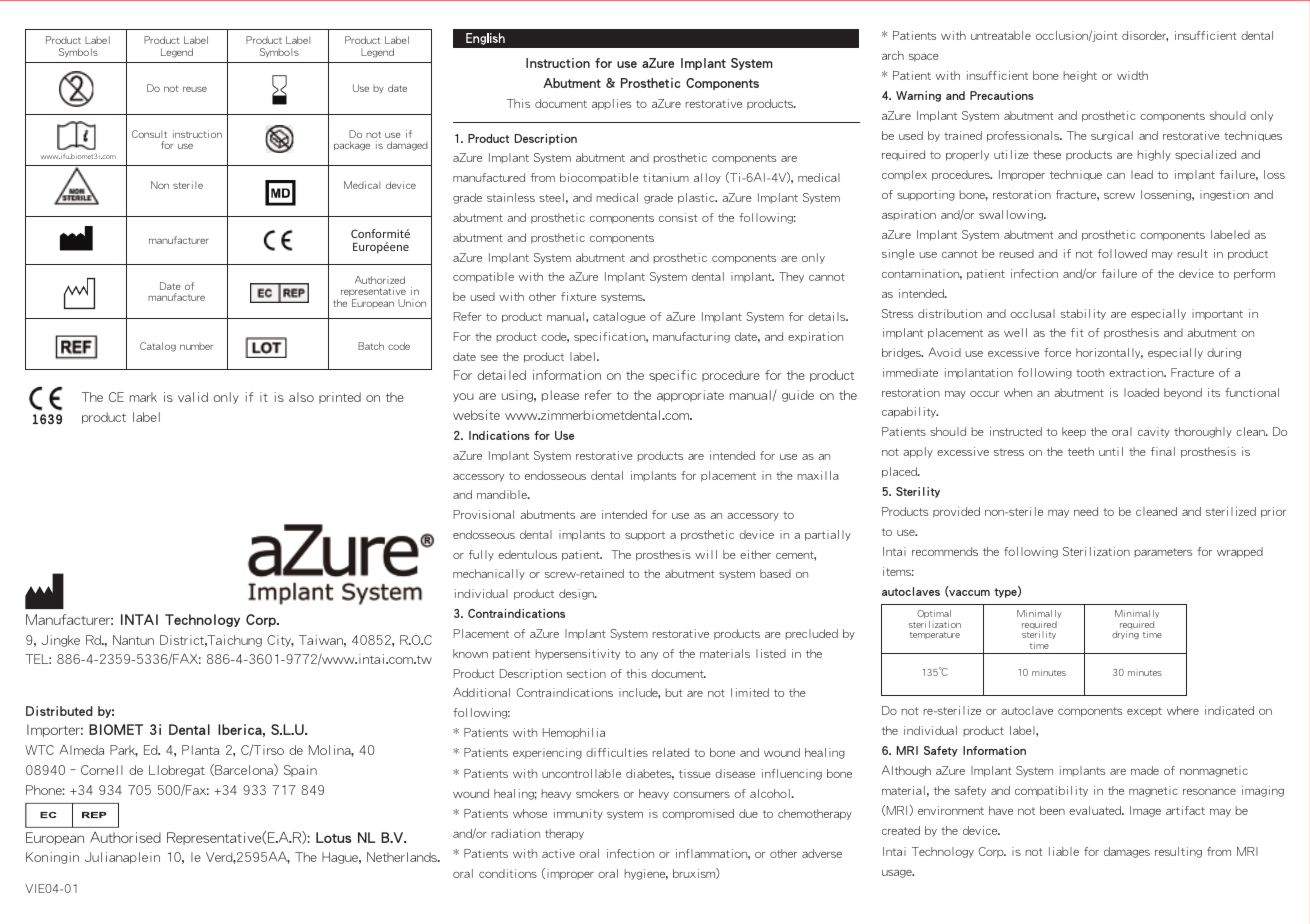 Image resolution: width=1310 pixels, height=924 pixels. Describe the element at coordinates (558, 853) in the page. I see `active` at that location.
